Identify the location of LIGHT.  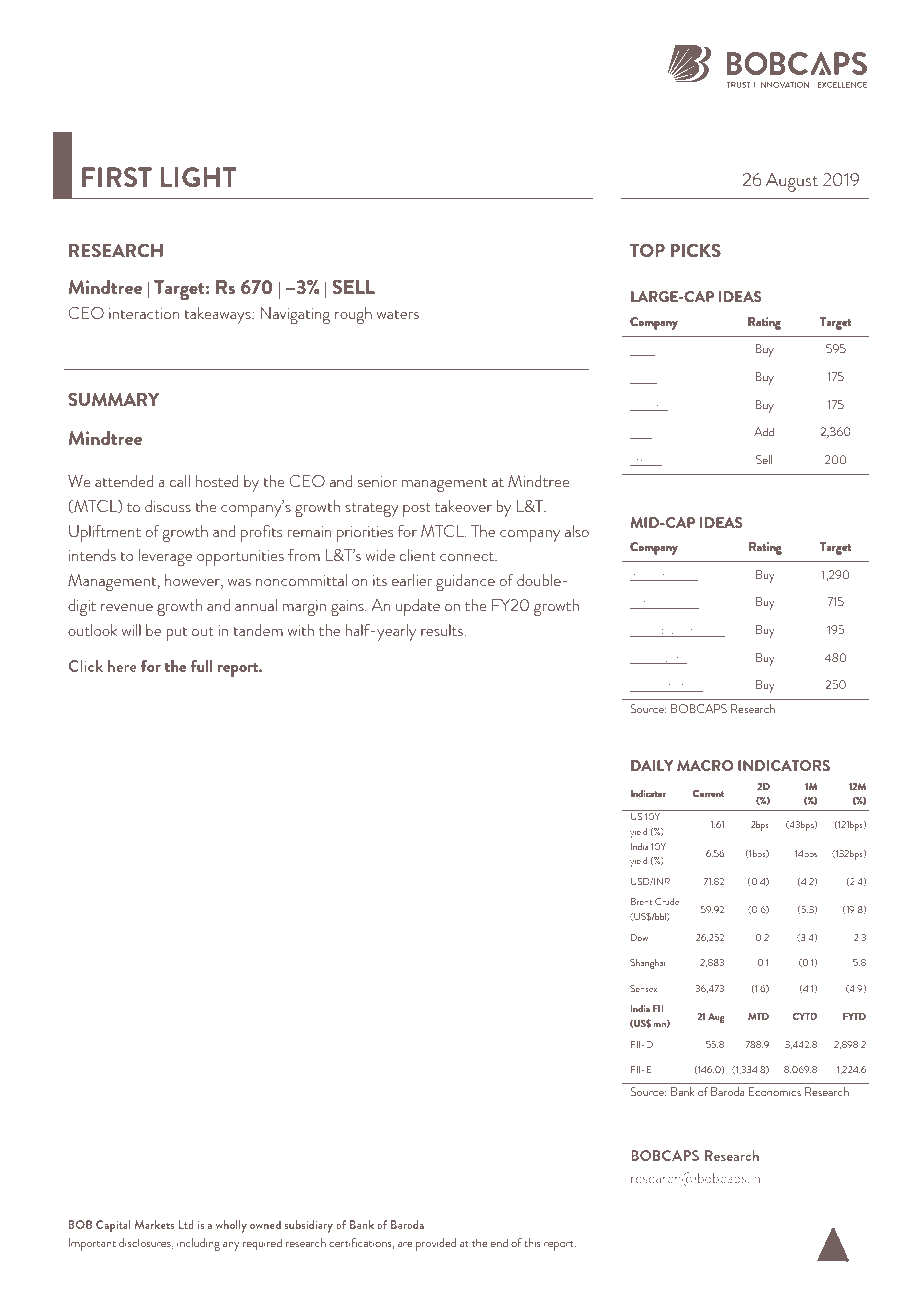
(198, 177).
